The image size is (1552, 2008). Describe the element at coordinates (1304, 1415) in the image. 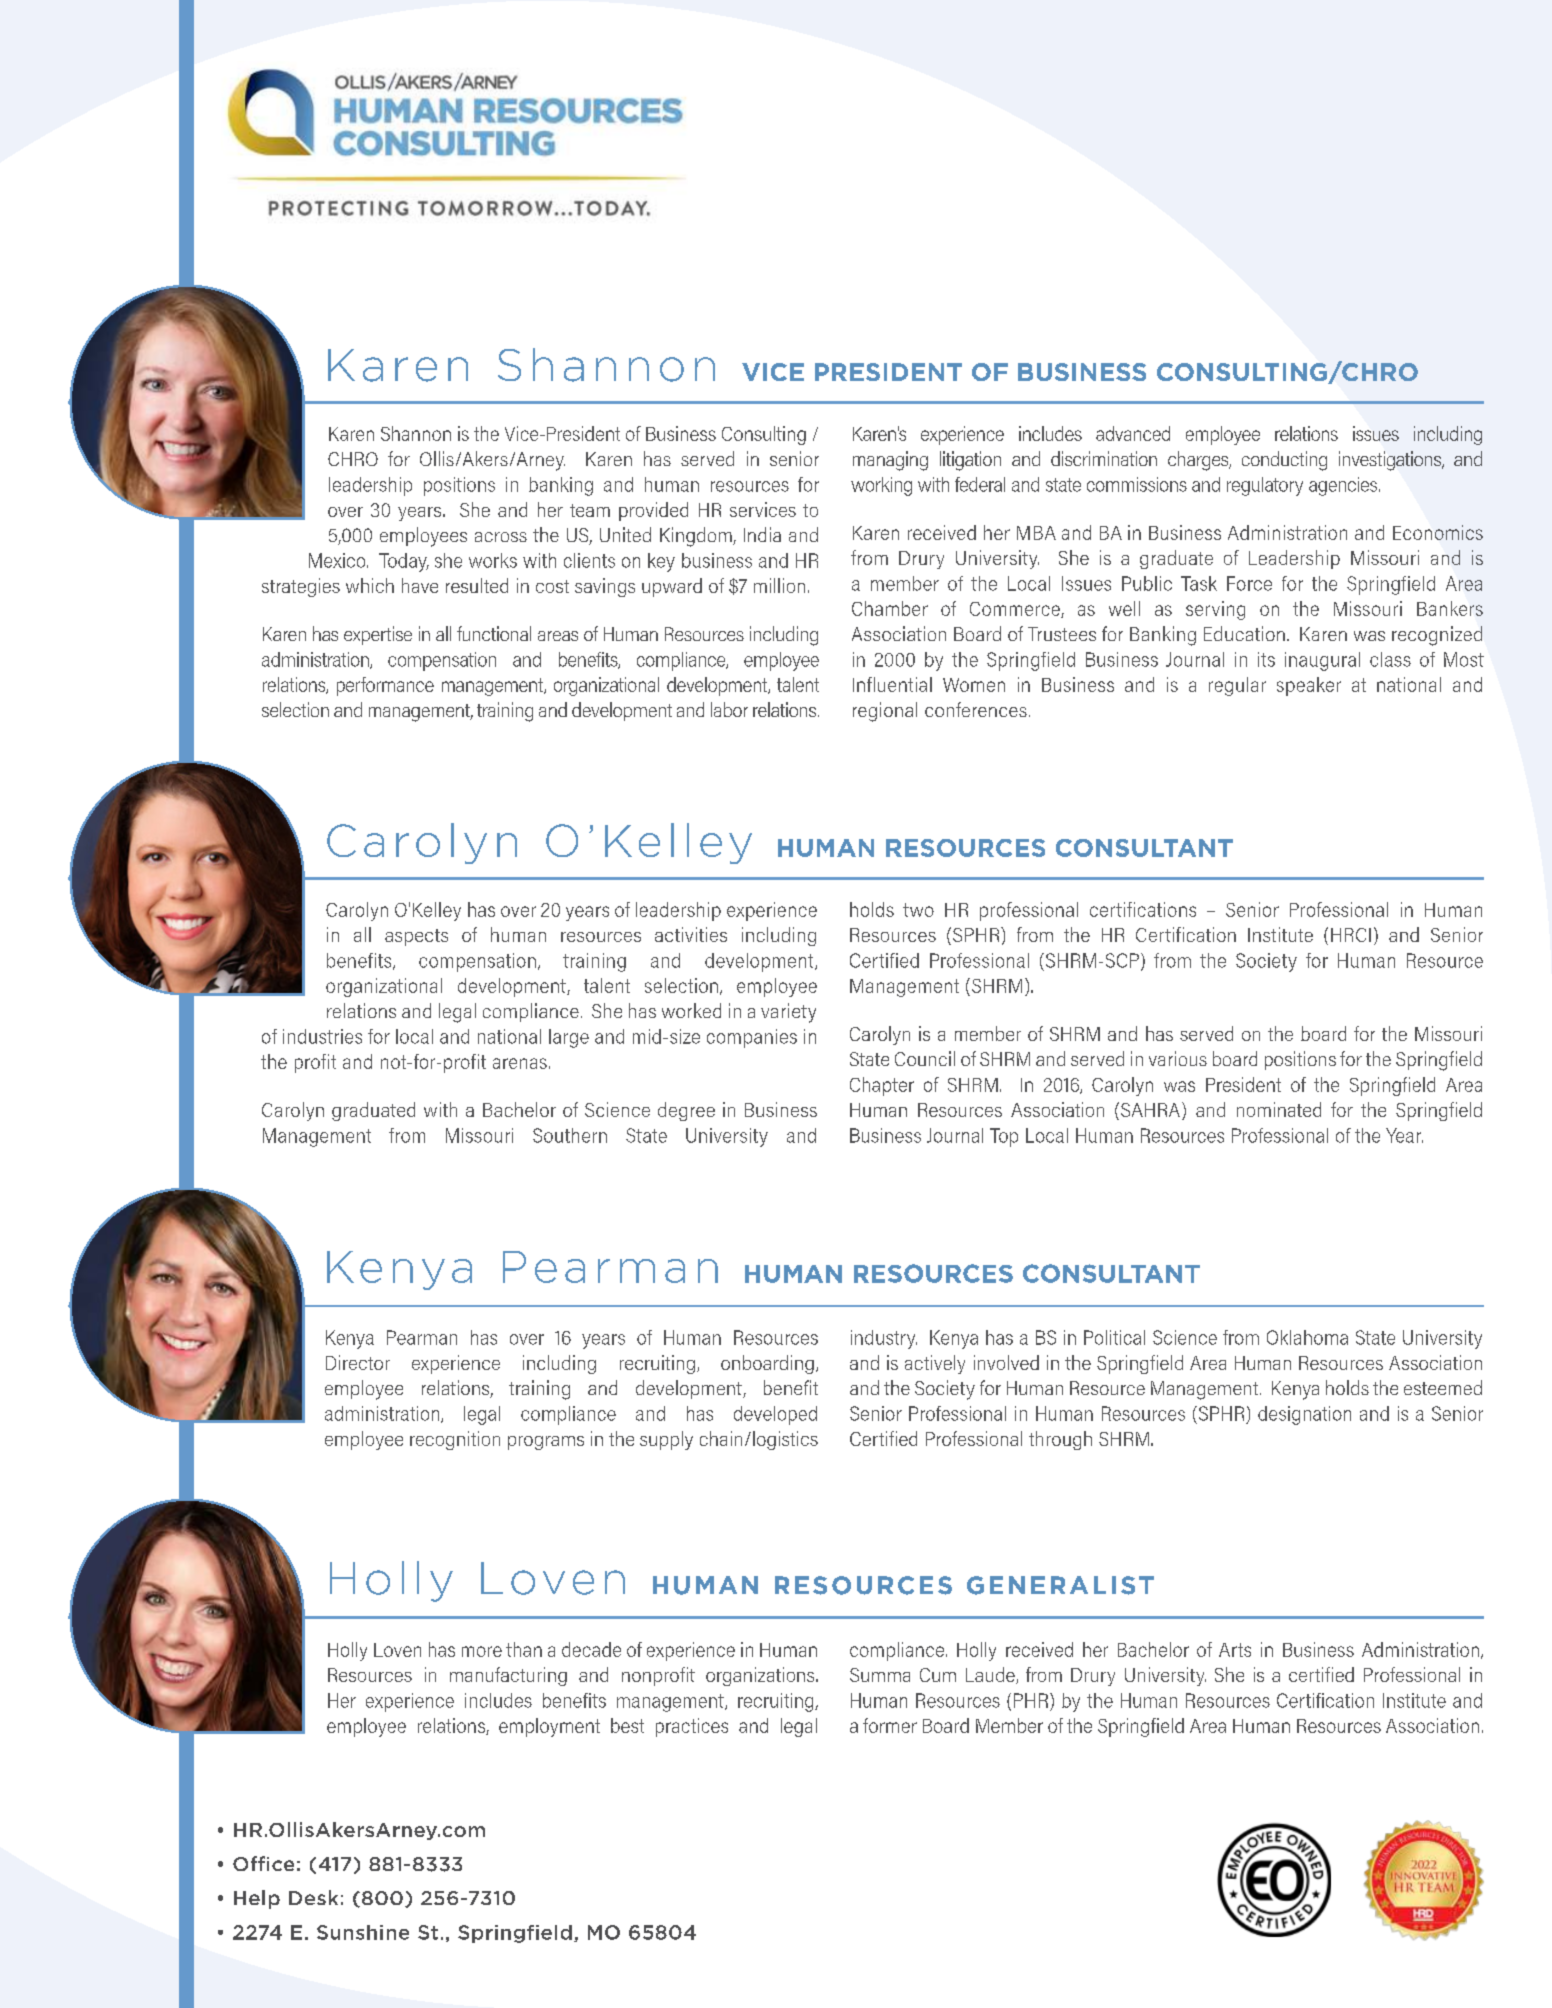

I see `designation` at that location.
